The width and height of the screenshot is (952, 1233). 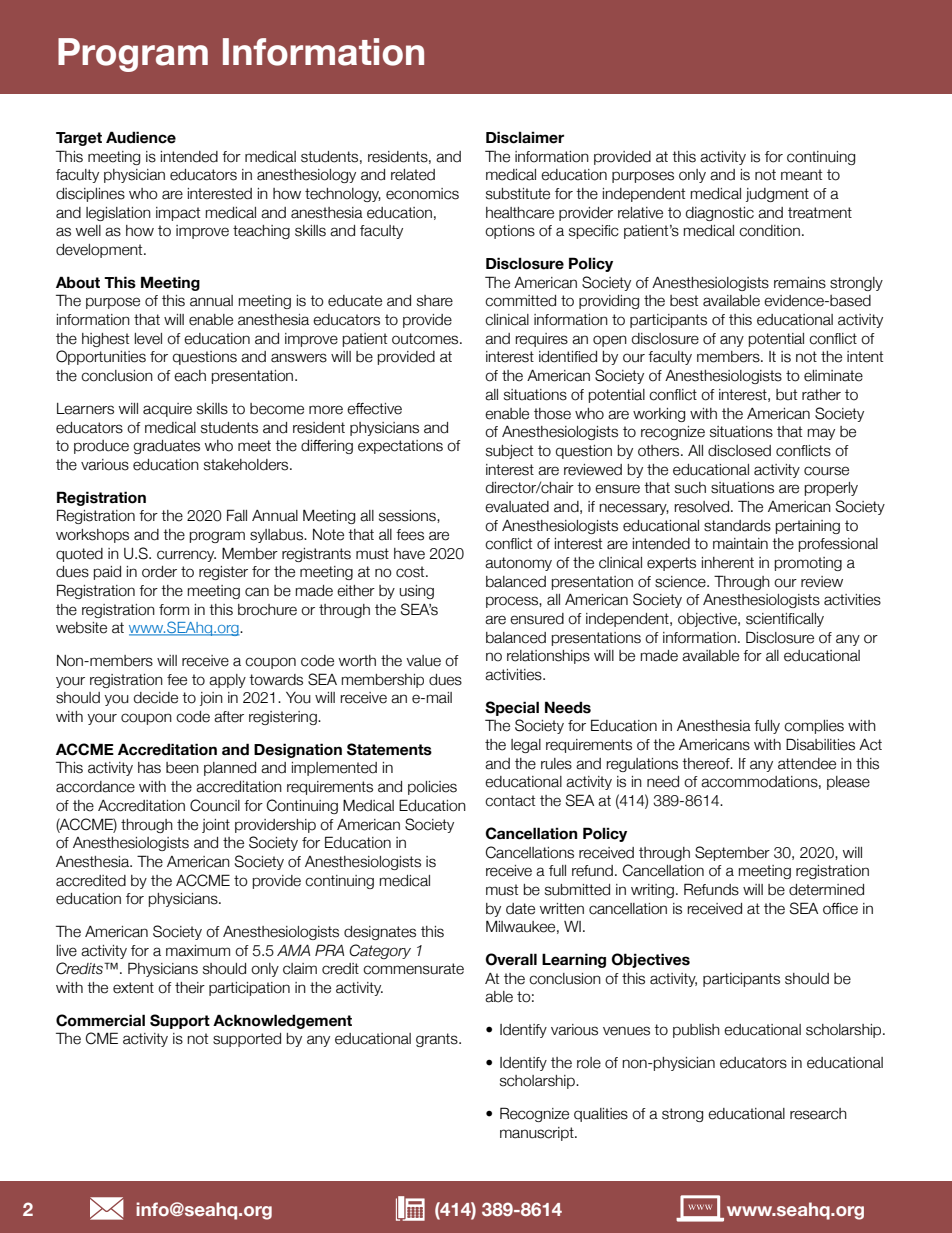 I want to click on disclosed, so click(x=739, y=451).
